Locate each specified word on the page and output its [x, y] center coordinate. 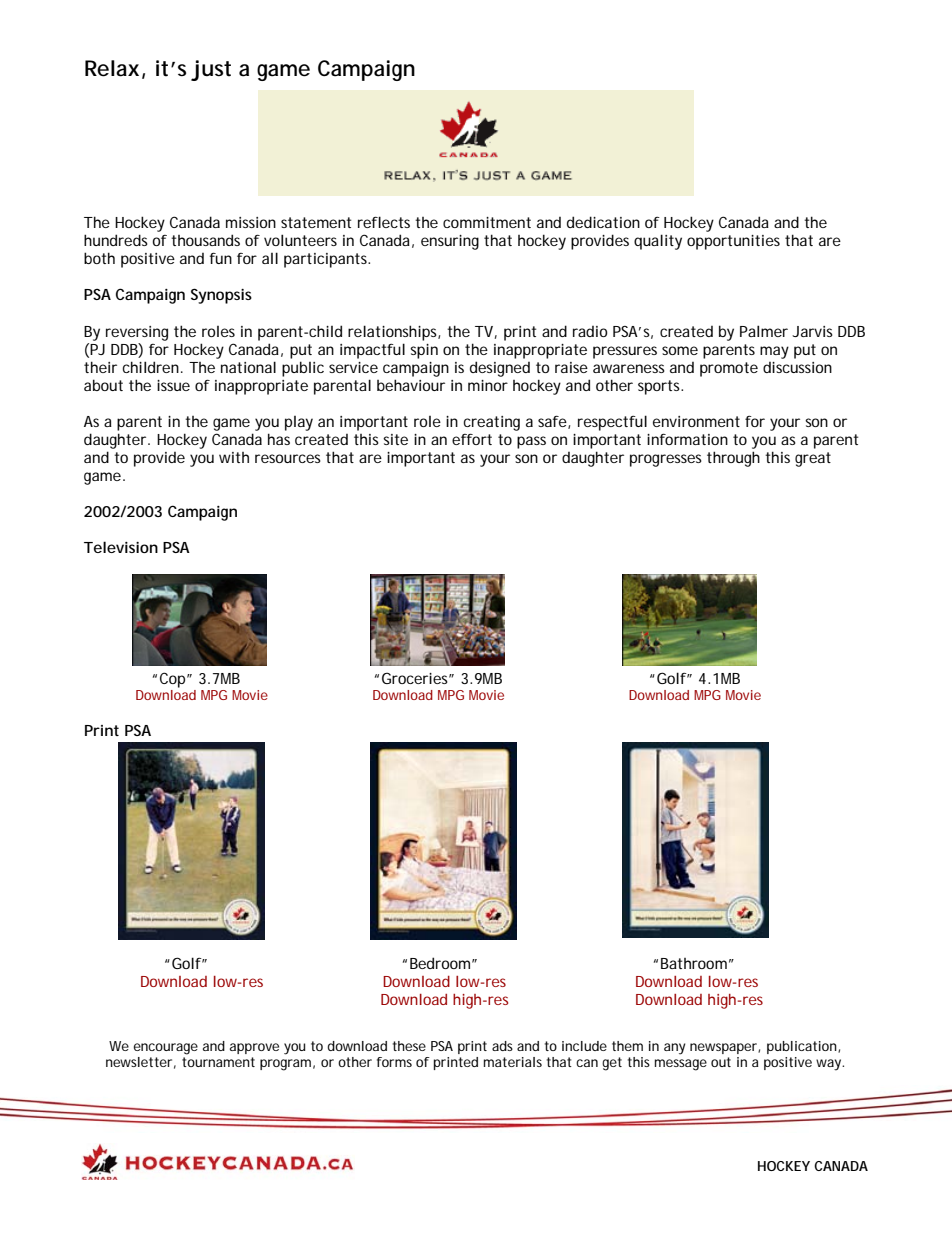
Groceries [417, 678]
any [675, 1049]
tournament [218, 1062]
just [211, 70]
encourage [166, 1049]
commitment [487, 222]
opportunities [733, 242]
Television [121, 547]
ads [502, 1046]
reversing [137, 333]
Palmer [764, 331]
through [733, 459]
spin [424, 351]
